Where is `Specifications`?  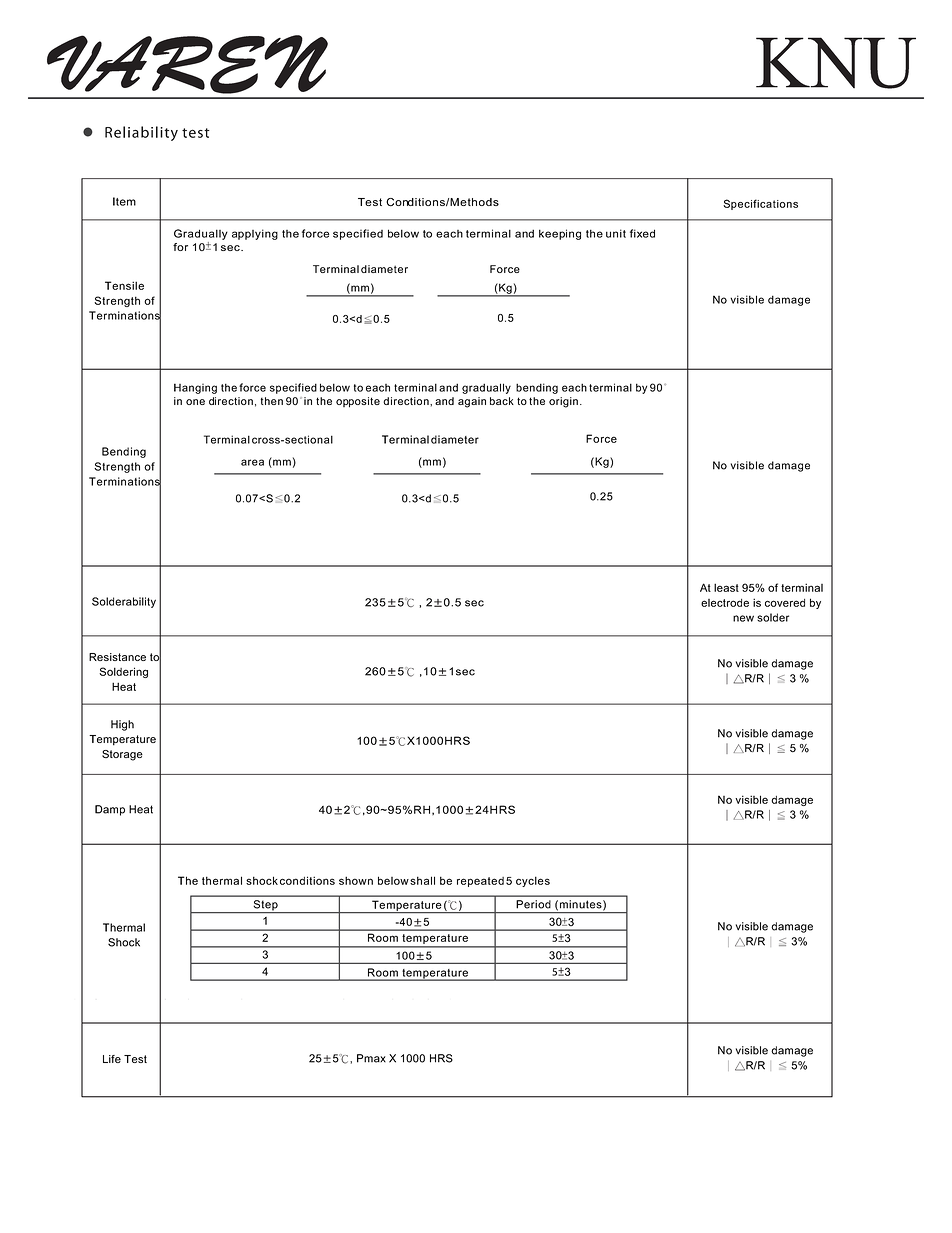 Specifications is located at coordinates (760, 204).
